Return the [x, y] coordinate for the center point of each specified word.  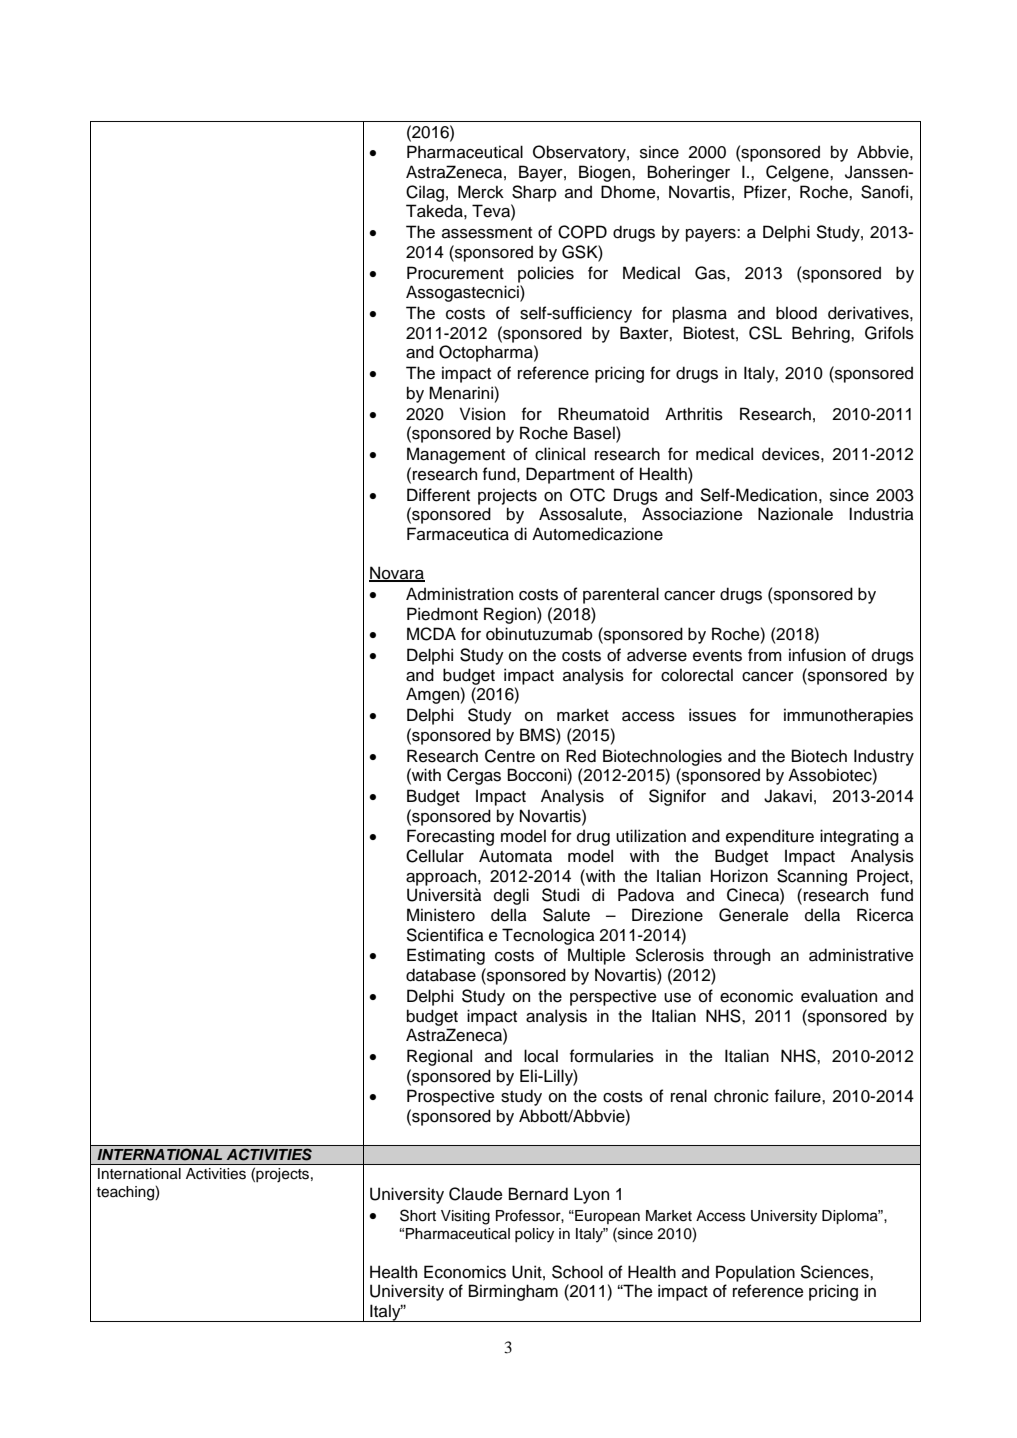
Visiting [465, 1217]
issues [712, 715]
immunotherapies [848, 716]
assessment [487, 233]
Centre [510, 756]
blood [796, 313]
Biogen [606, 173]
